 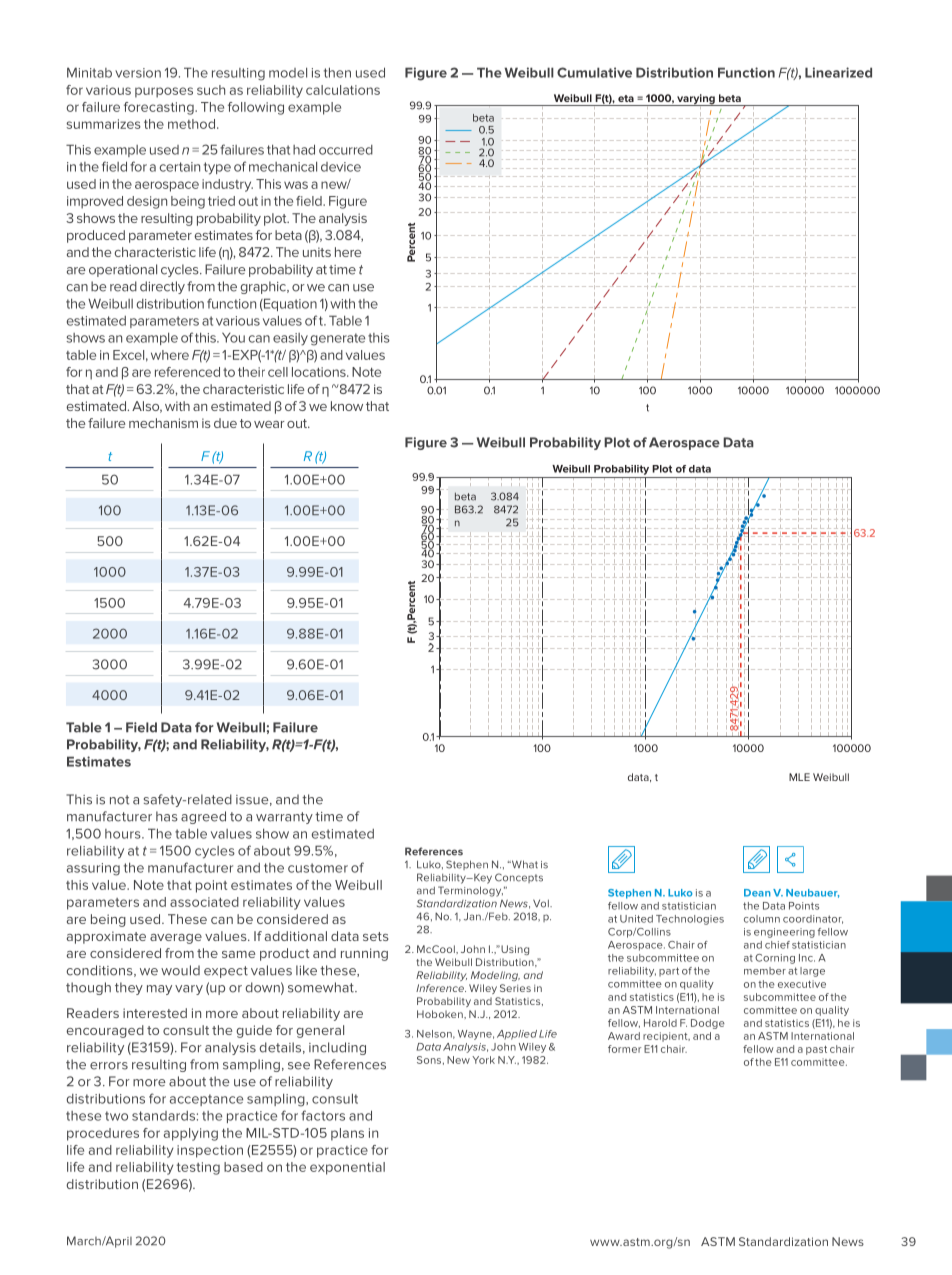 What do you see at coordinates (167, 816) in the screenshot?
I see `has` at bounding box center [167, 816].
